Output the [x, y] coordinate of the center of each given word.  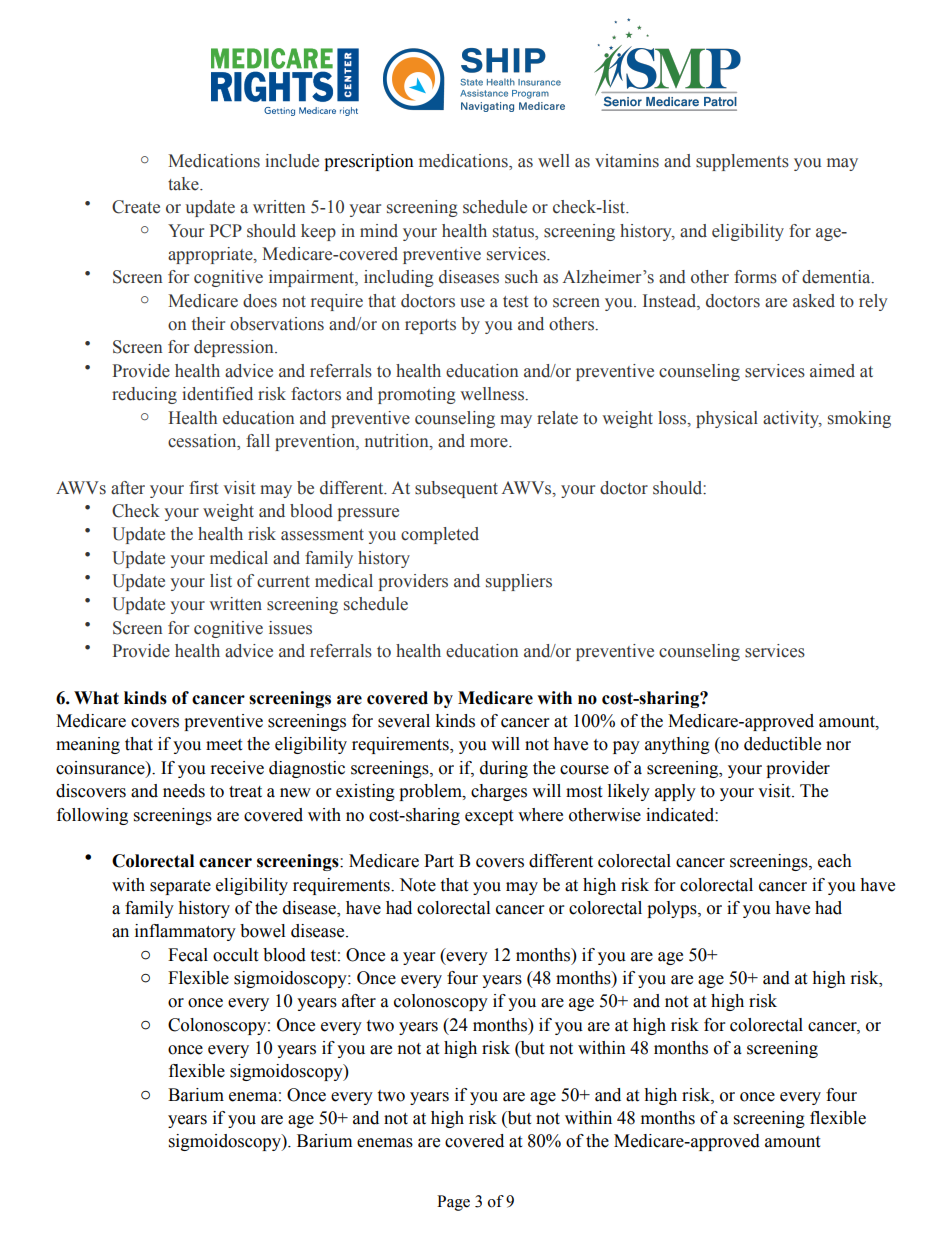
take [184, 184]
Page [453, 1203]
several [404, 721]
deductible [782, 744]
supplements [742, 162]
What [96, 698]
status [514, 232]
